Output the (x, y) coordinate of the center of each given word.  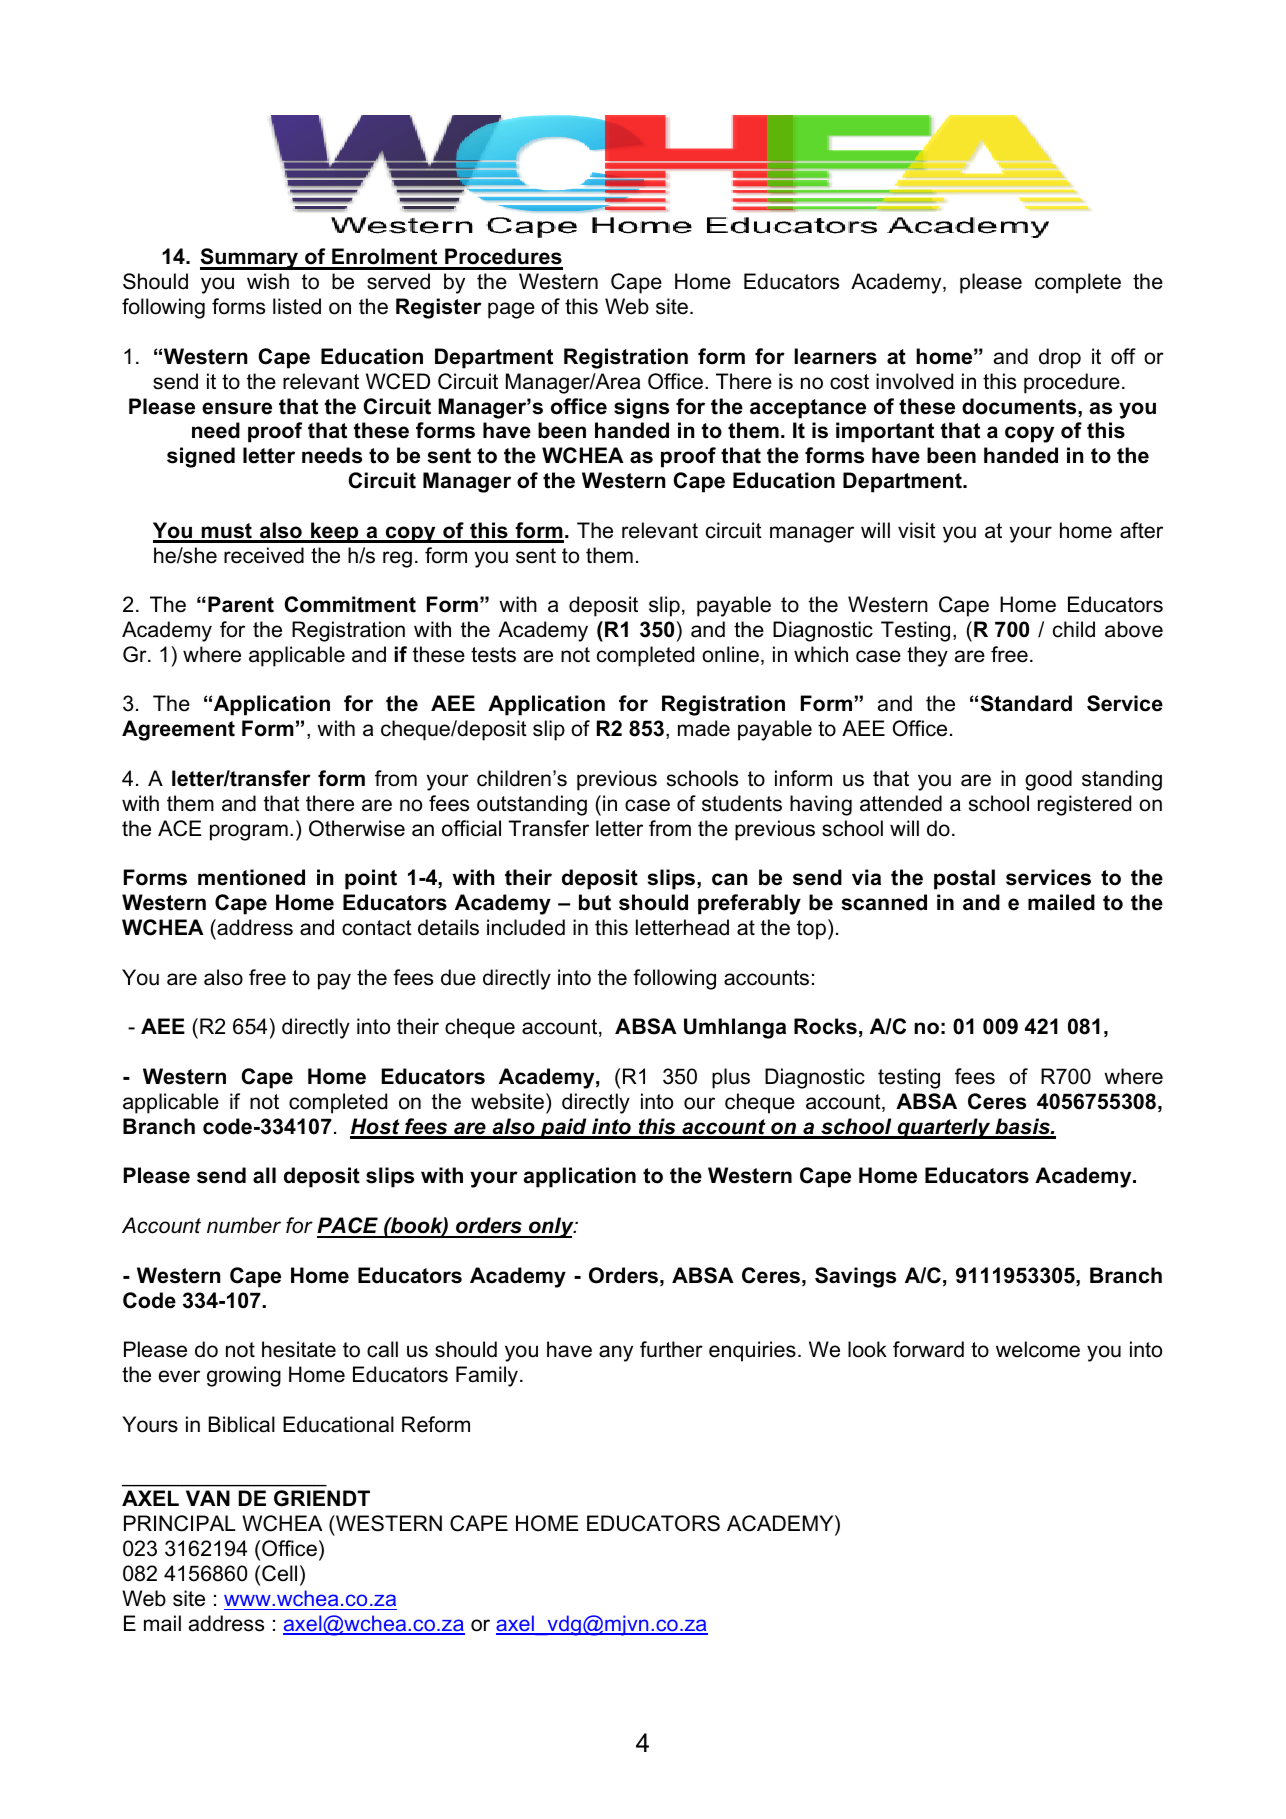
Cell (279, 1573)
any (616, 1353)
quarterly (944, 1128)
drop (1060, 358)
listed (297, 306)
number (244, 1225)
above (1134, 629)
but (595, 902)
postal (964, 879)
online (730, 654)
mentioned (251, 877)
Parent (241, 604)
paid (563, 1128)
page (511, 310)
